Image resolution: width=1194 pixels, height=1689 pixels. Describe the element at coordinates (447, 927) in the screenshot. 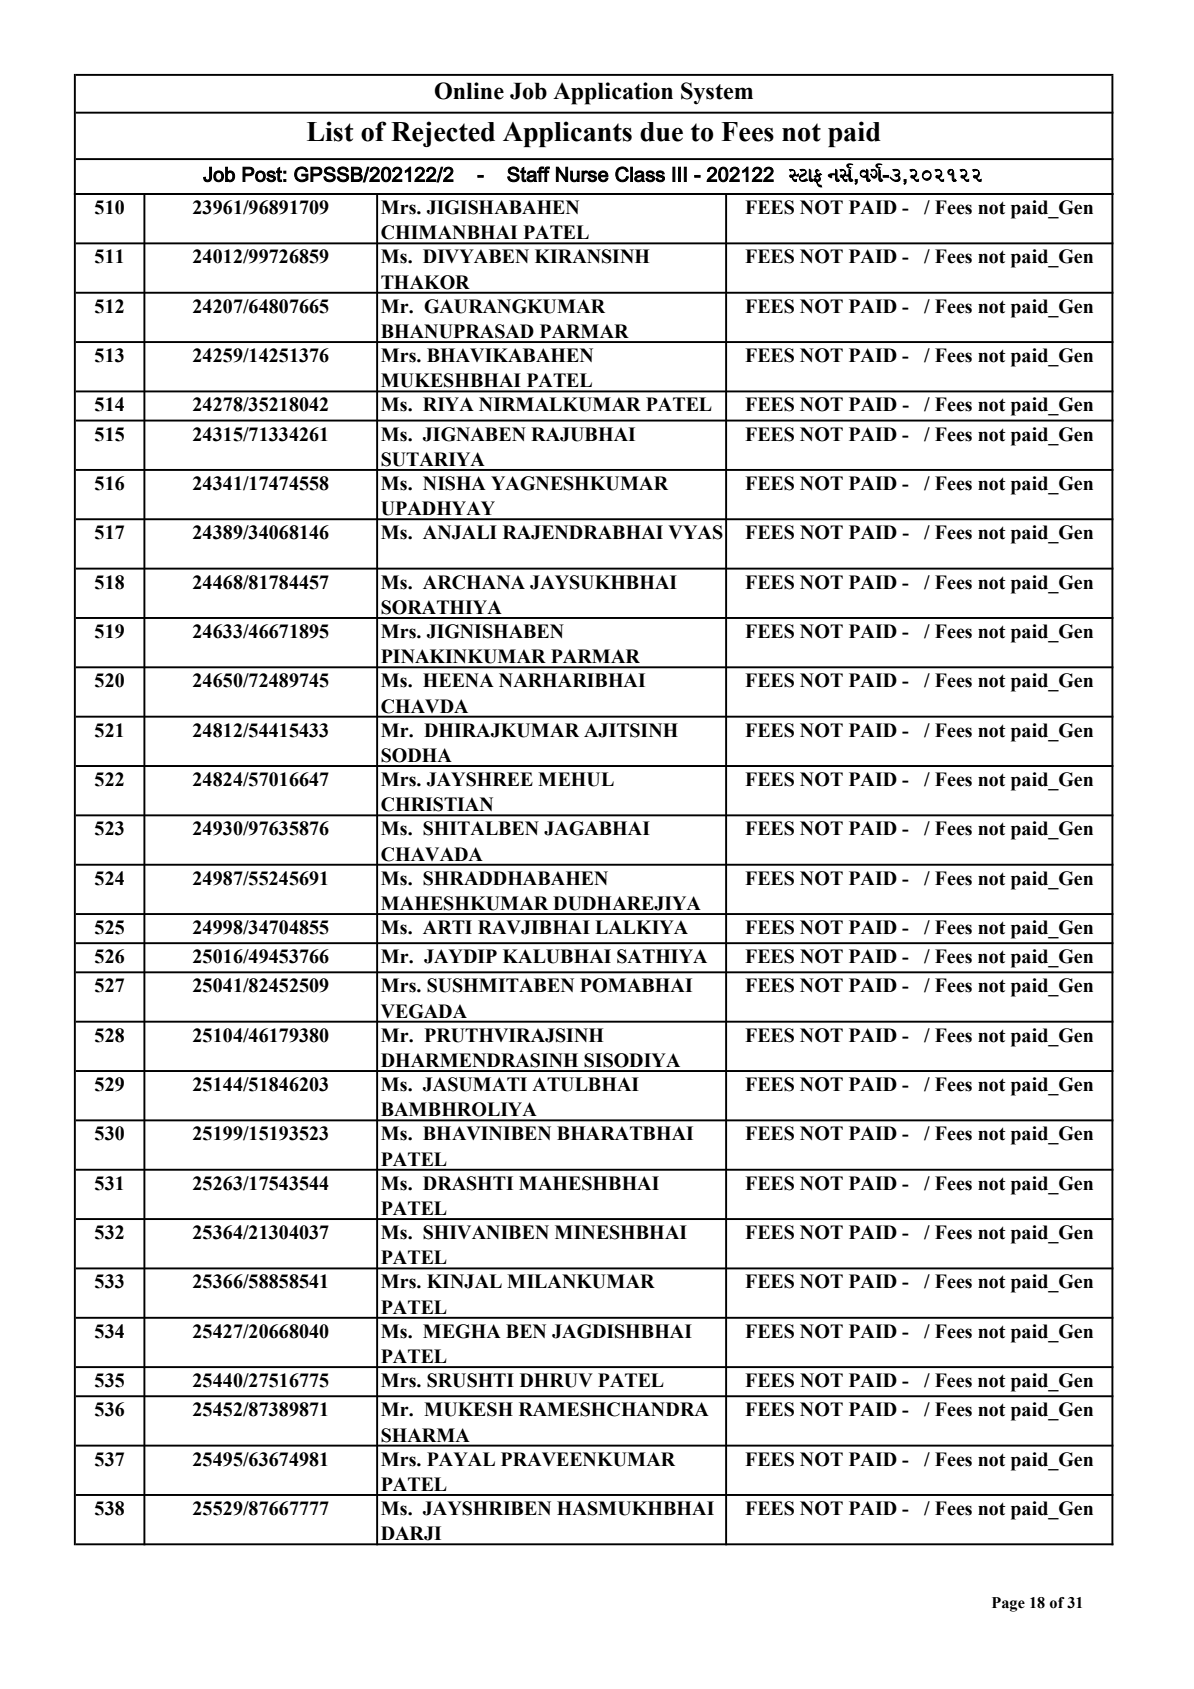

I see `ARTI` at that location.
